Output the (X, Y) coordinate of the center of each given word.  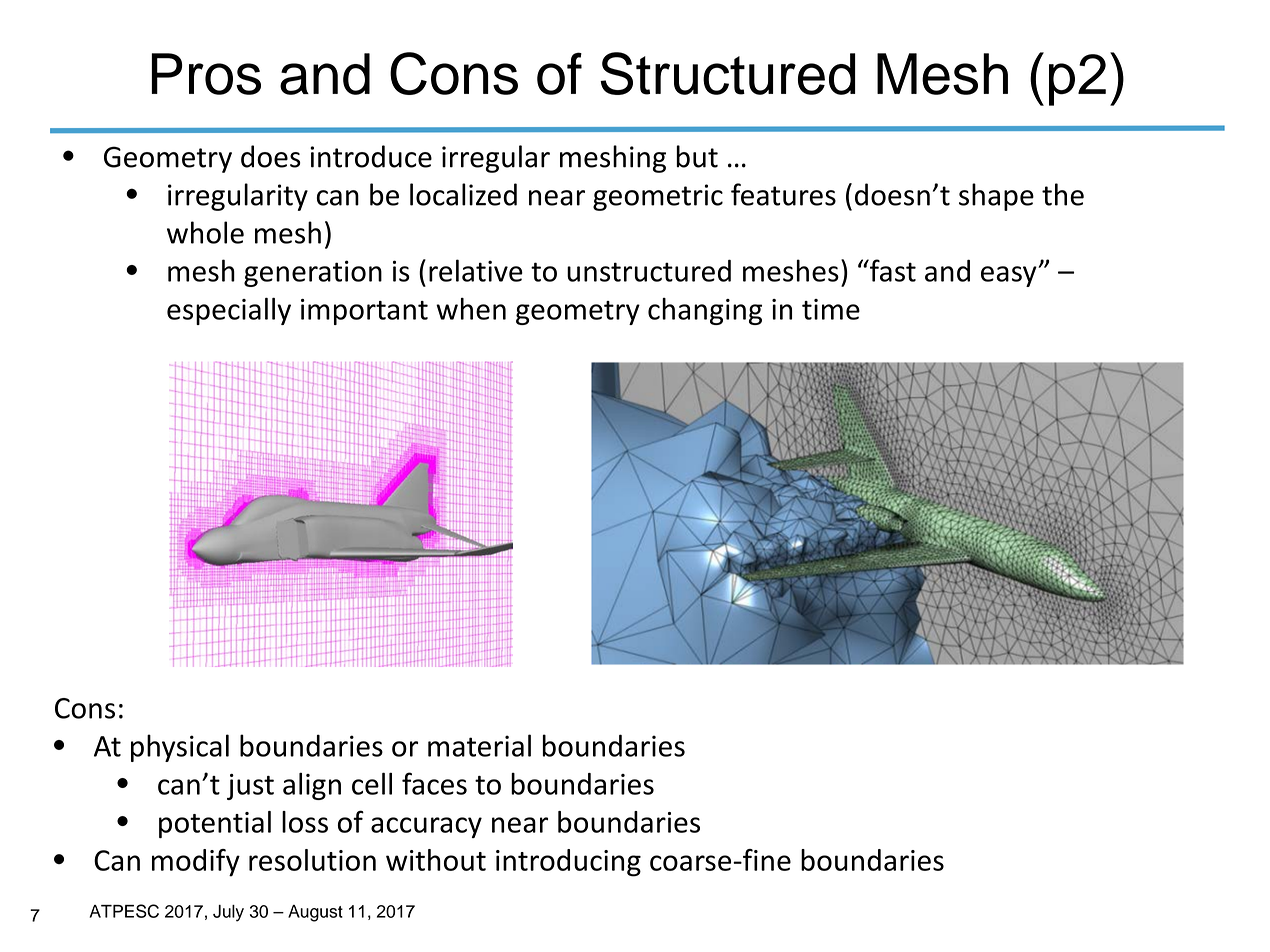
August (315, 913)
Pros (206, 74)
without (436, 860)
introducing (568, 863)
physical (180, 748)
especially (229, 311)
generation (313, 273)
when (471, 309)
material (479, 745)
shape (996, 197)
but (697, 156)
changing (705, 311)
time (831, 309)
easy (1010, 276)
